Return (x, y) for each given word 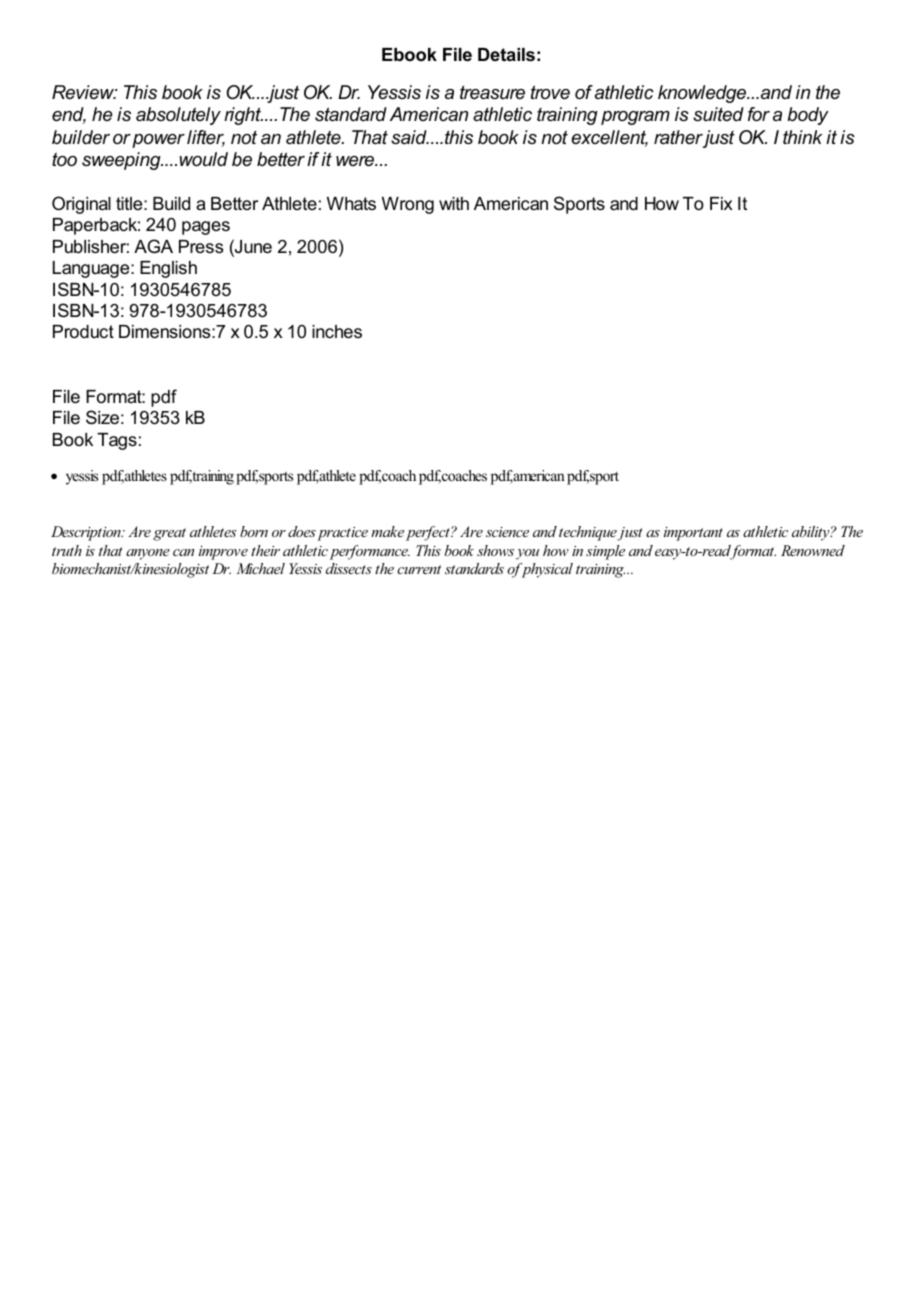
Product (83, 331)
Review (84, 92)
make (387, 531)
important (693, 534)
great (169, 534)
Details (506, 55)
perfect (429, 533)
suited (718, 114)
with (454, 203)
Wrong (408, 205)
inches (337, 332)
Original (81, 205)
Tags (117, 441)
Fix (721, 203)
